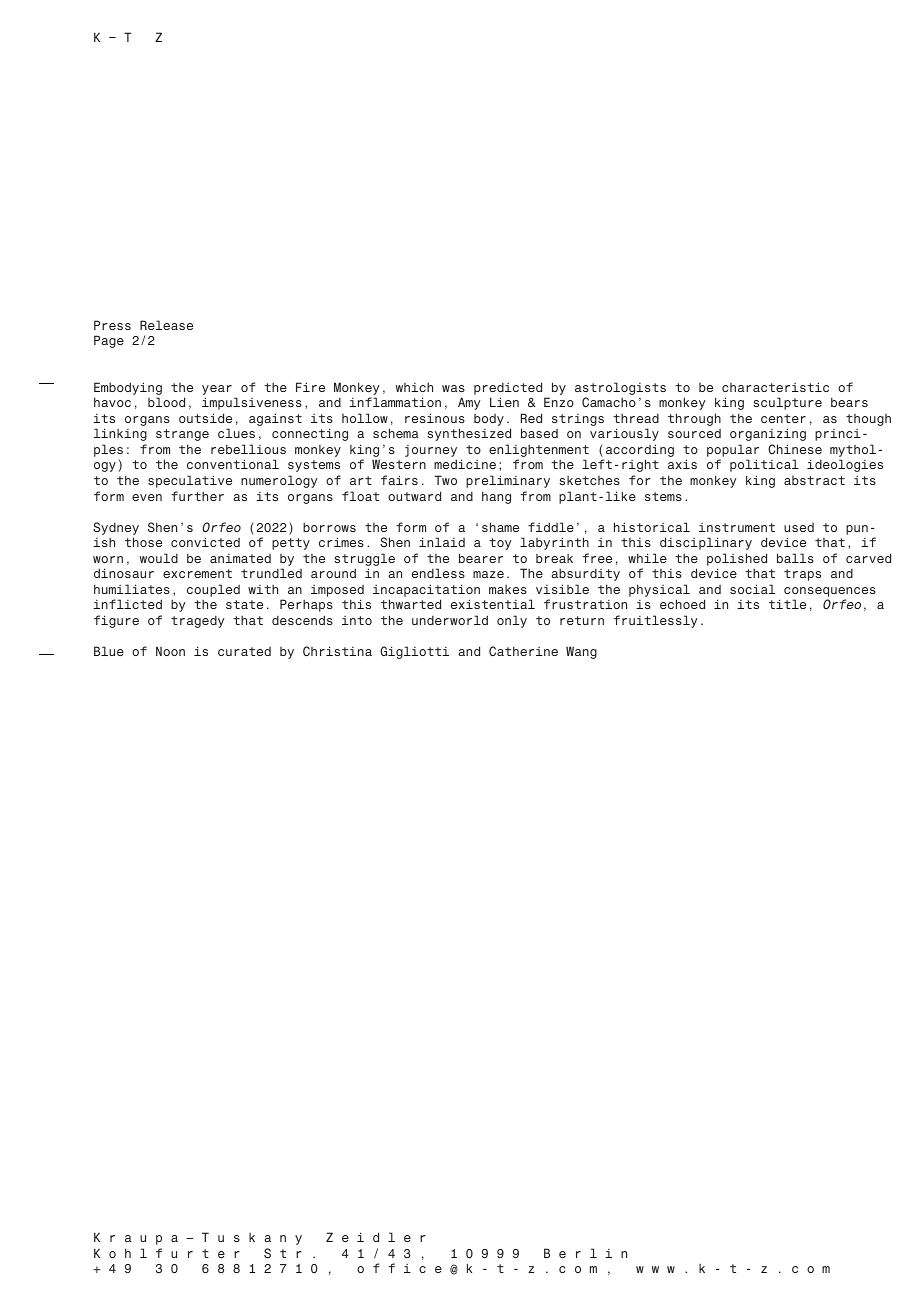 The height and width of the screenshot is (1308, 924). What do you see at coordinates (217, 391) in the screenshot?
I see `year` at bounding box center [217, 391].
